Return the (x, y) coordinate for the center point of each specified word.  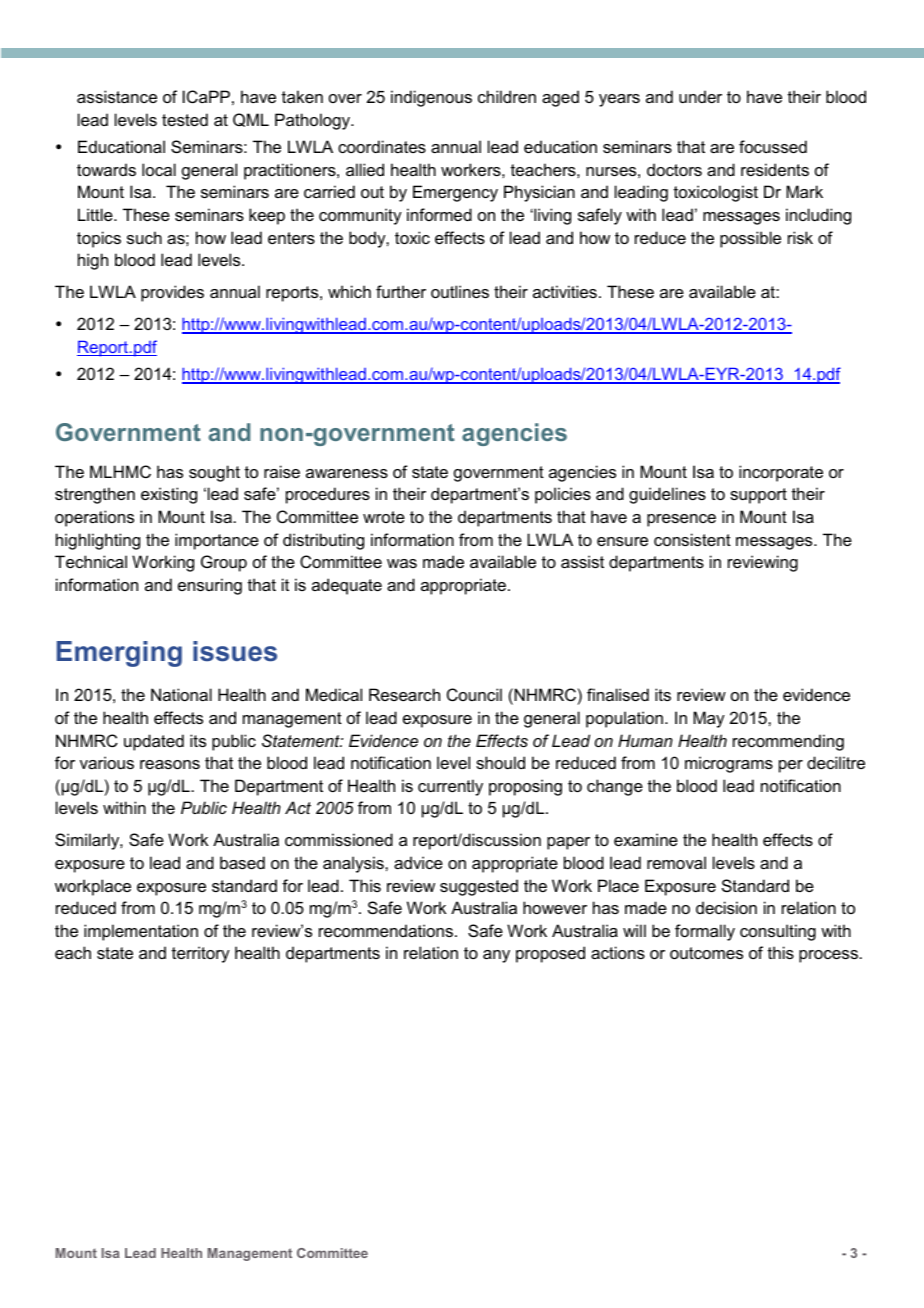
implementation (141, 932)
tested (185, 119)
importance (217, 541)
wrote (384, 517)
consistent (692, 539)
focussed (773, 146)
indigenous (431, 98)
